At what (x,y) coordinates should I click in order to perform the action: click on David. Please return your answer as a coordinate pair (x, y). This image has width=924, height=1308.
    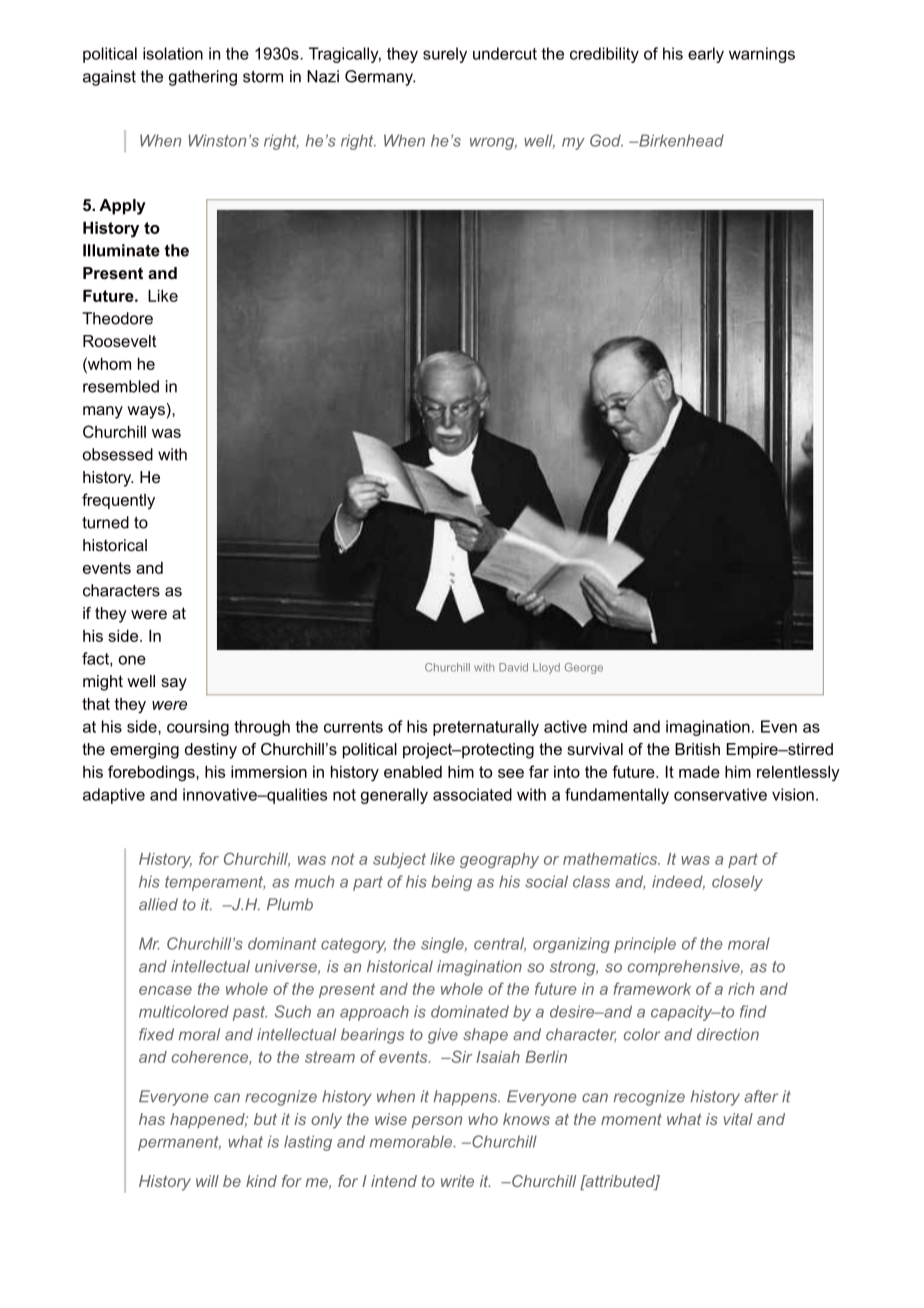
    Looking at the image, I should click on (513, 667).
